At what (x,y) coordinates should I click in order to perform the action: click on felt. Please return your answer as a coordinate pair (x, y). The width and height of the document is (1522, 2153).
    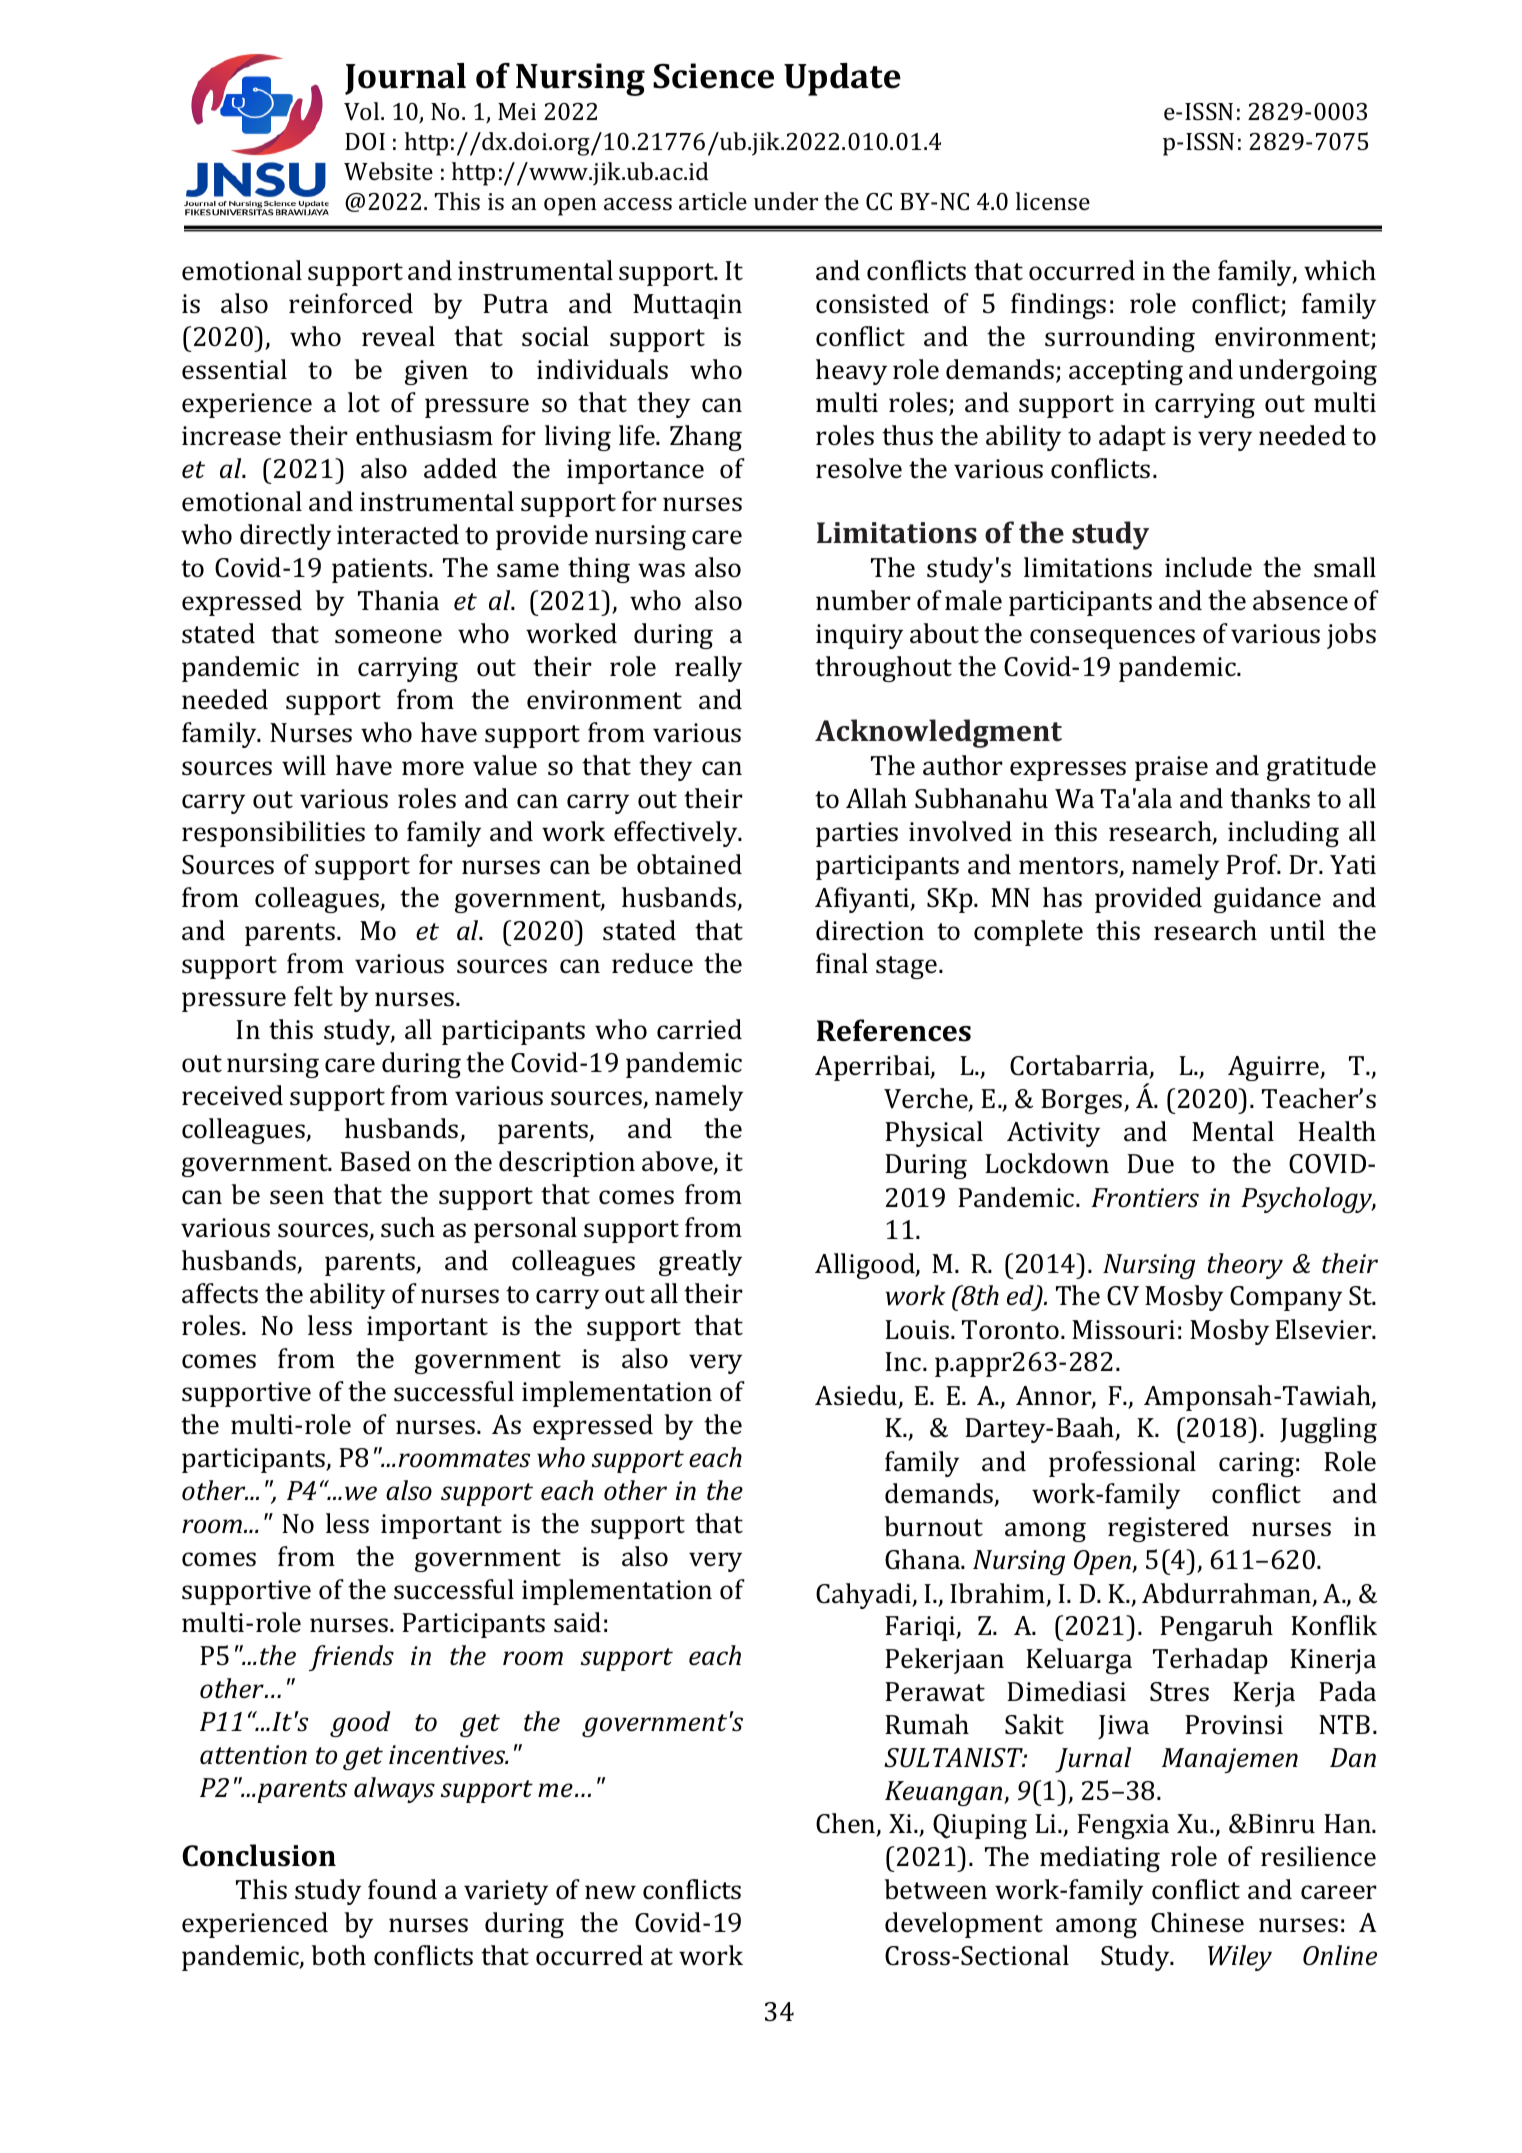
    Looking at the image, I should click on (313, 996).
